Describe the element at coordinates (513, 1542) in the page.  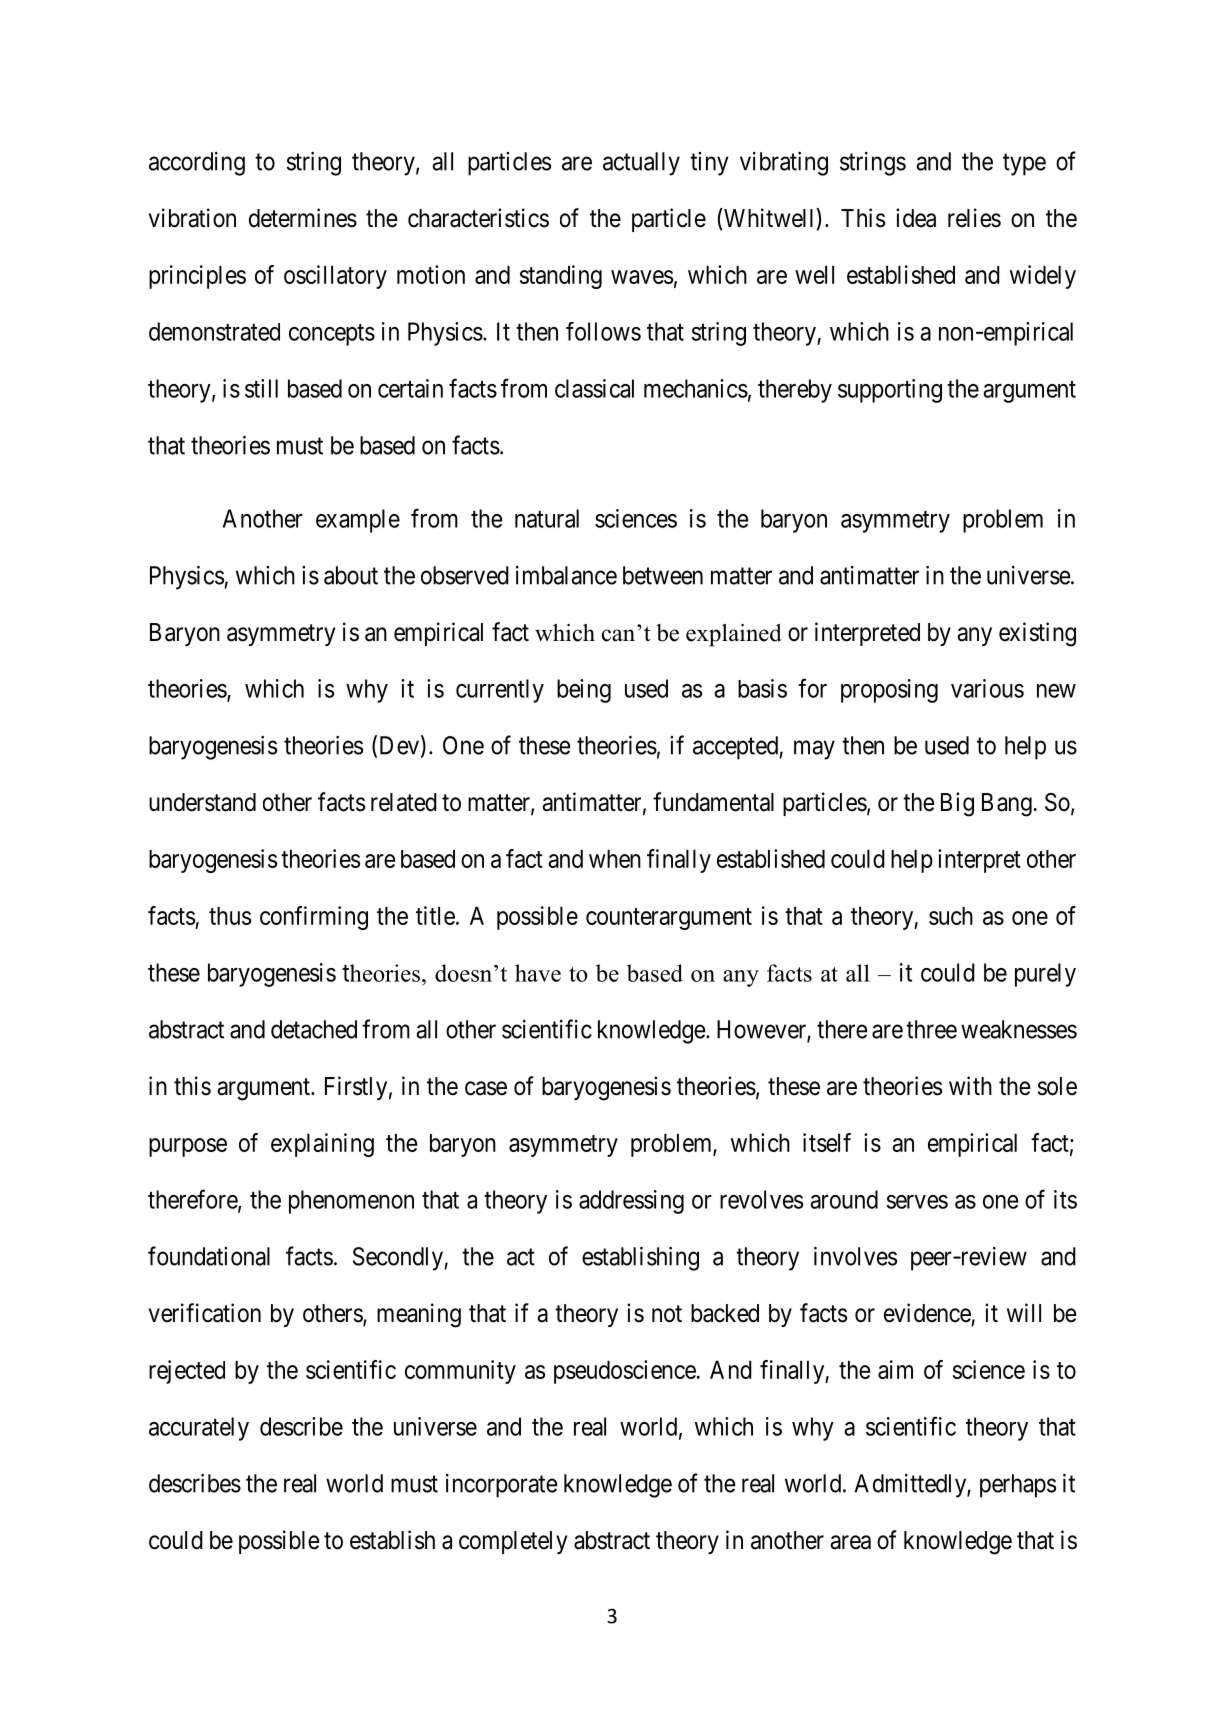
I see `completely` at that location.
